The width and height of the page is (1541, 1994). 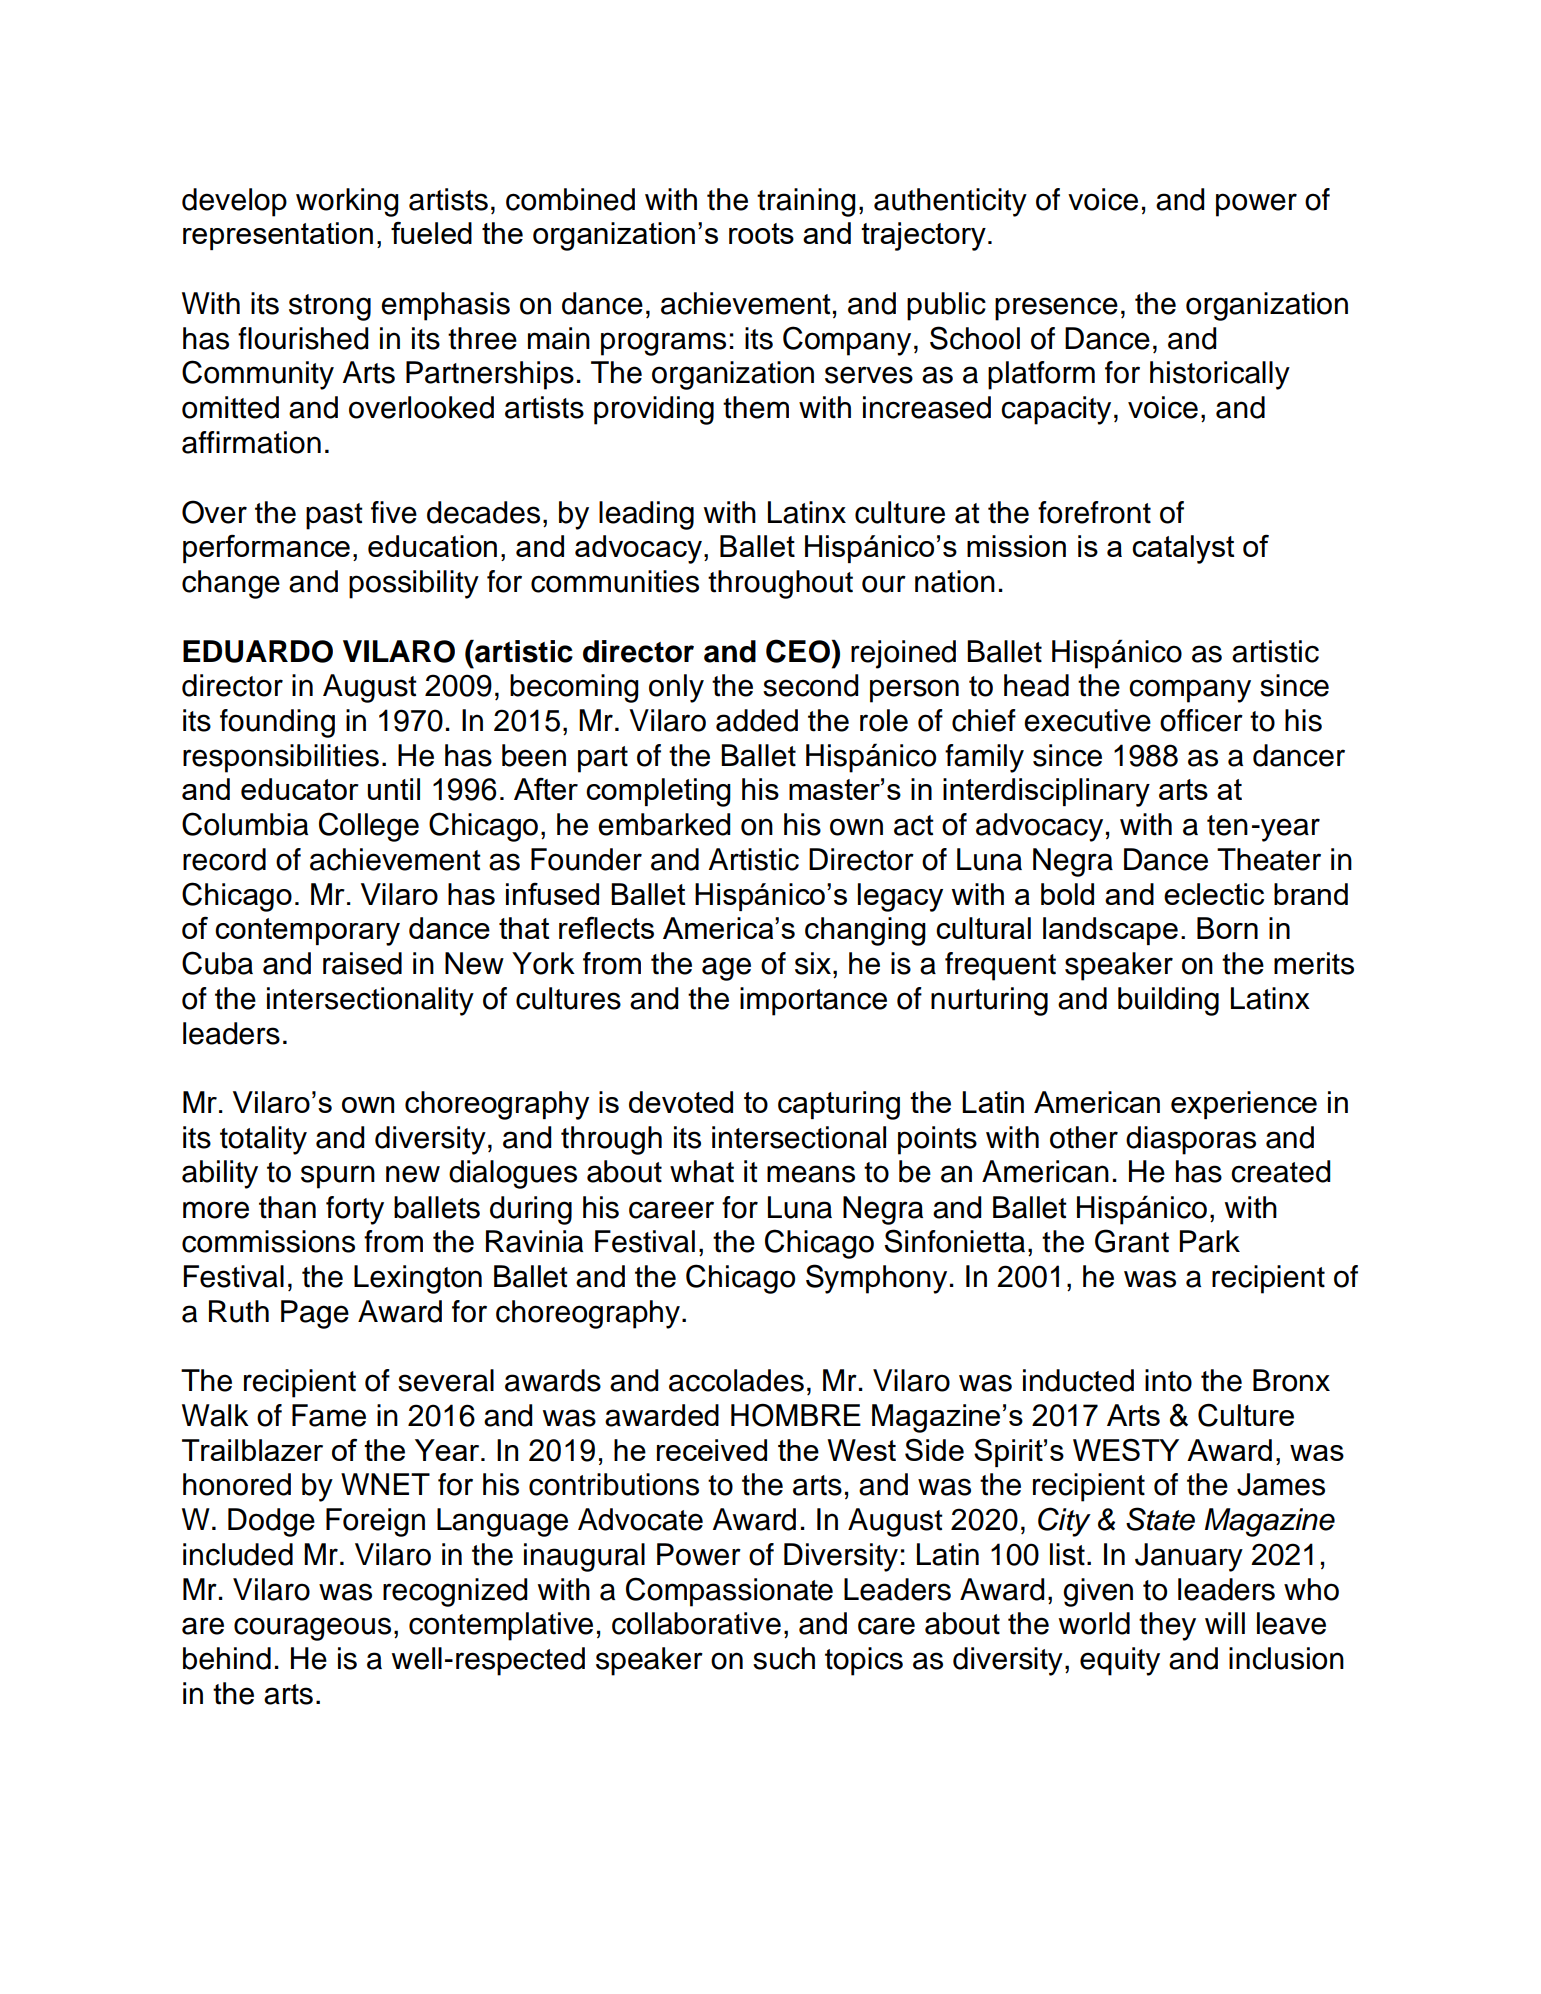 I want to click on they, so click(x=1167, y=1626).
